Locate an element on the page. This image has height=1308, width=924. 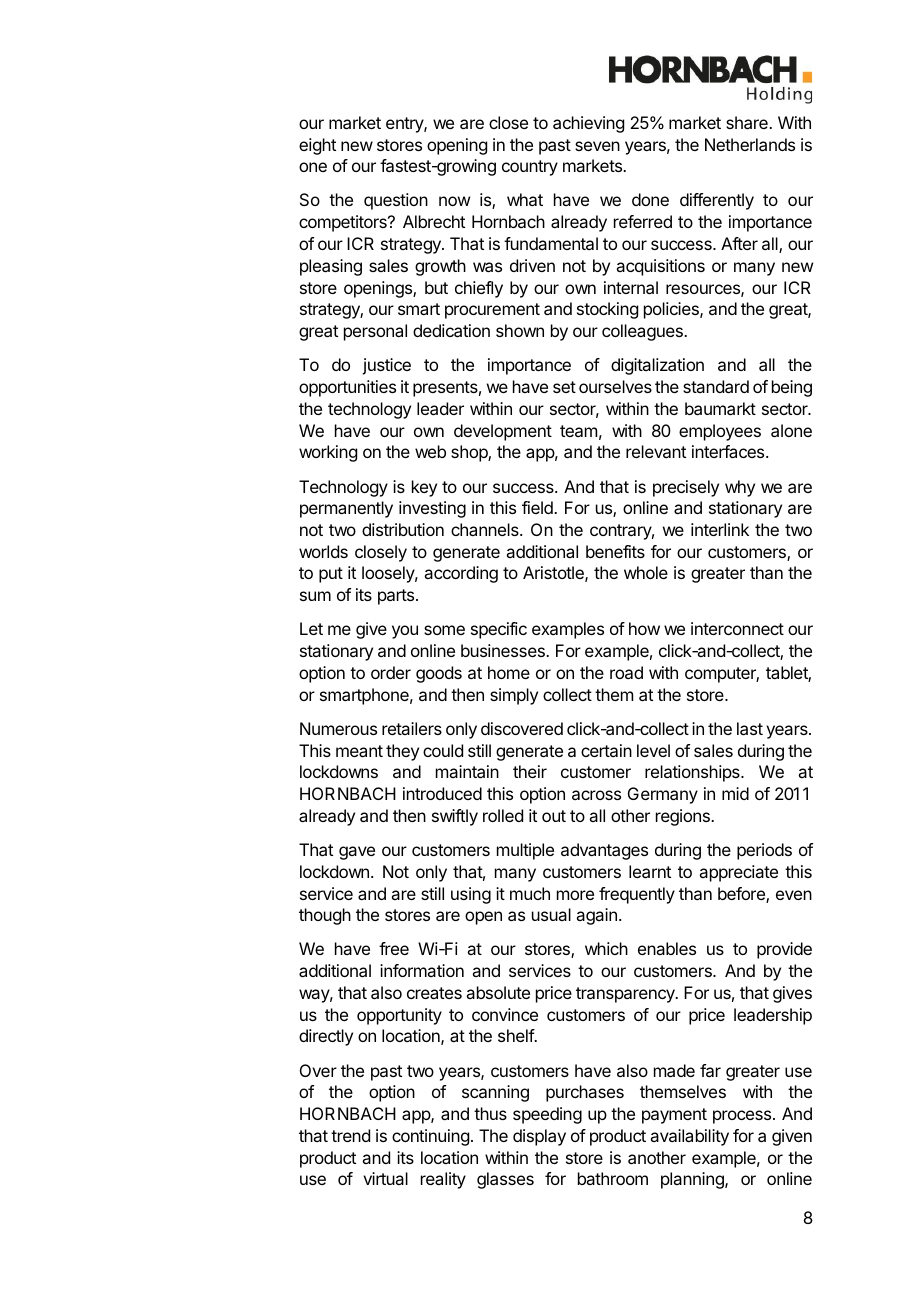
trend is located at coordinates (350, 1135).
